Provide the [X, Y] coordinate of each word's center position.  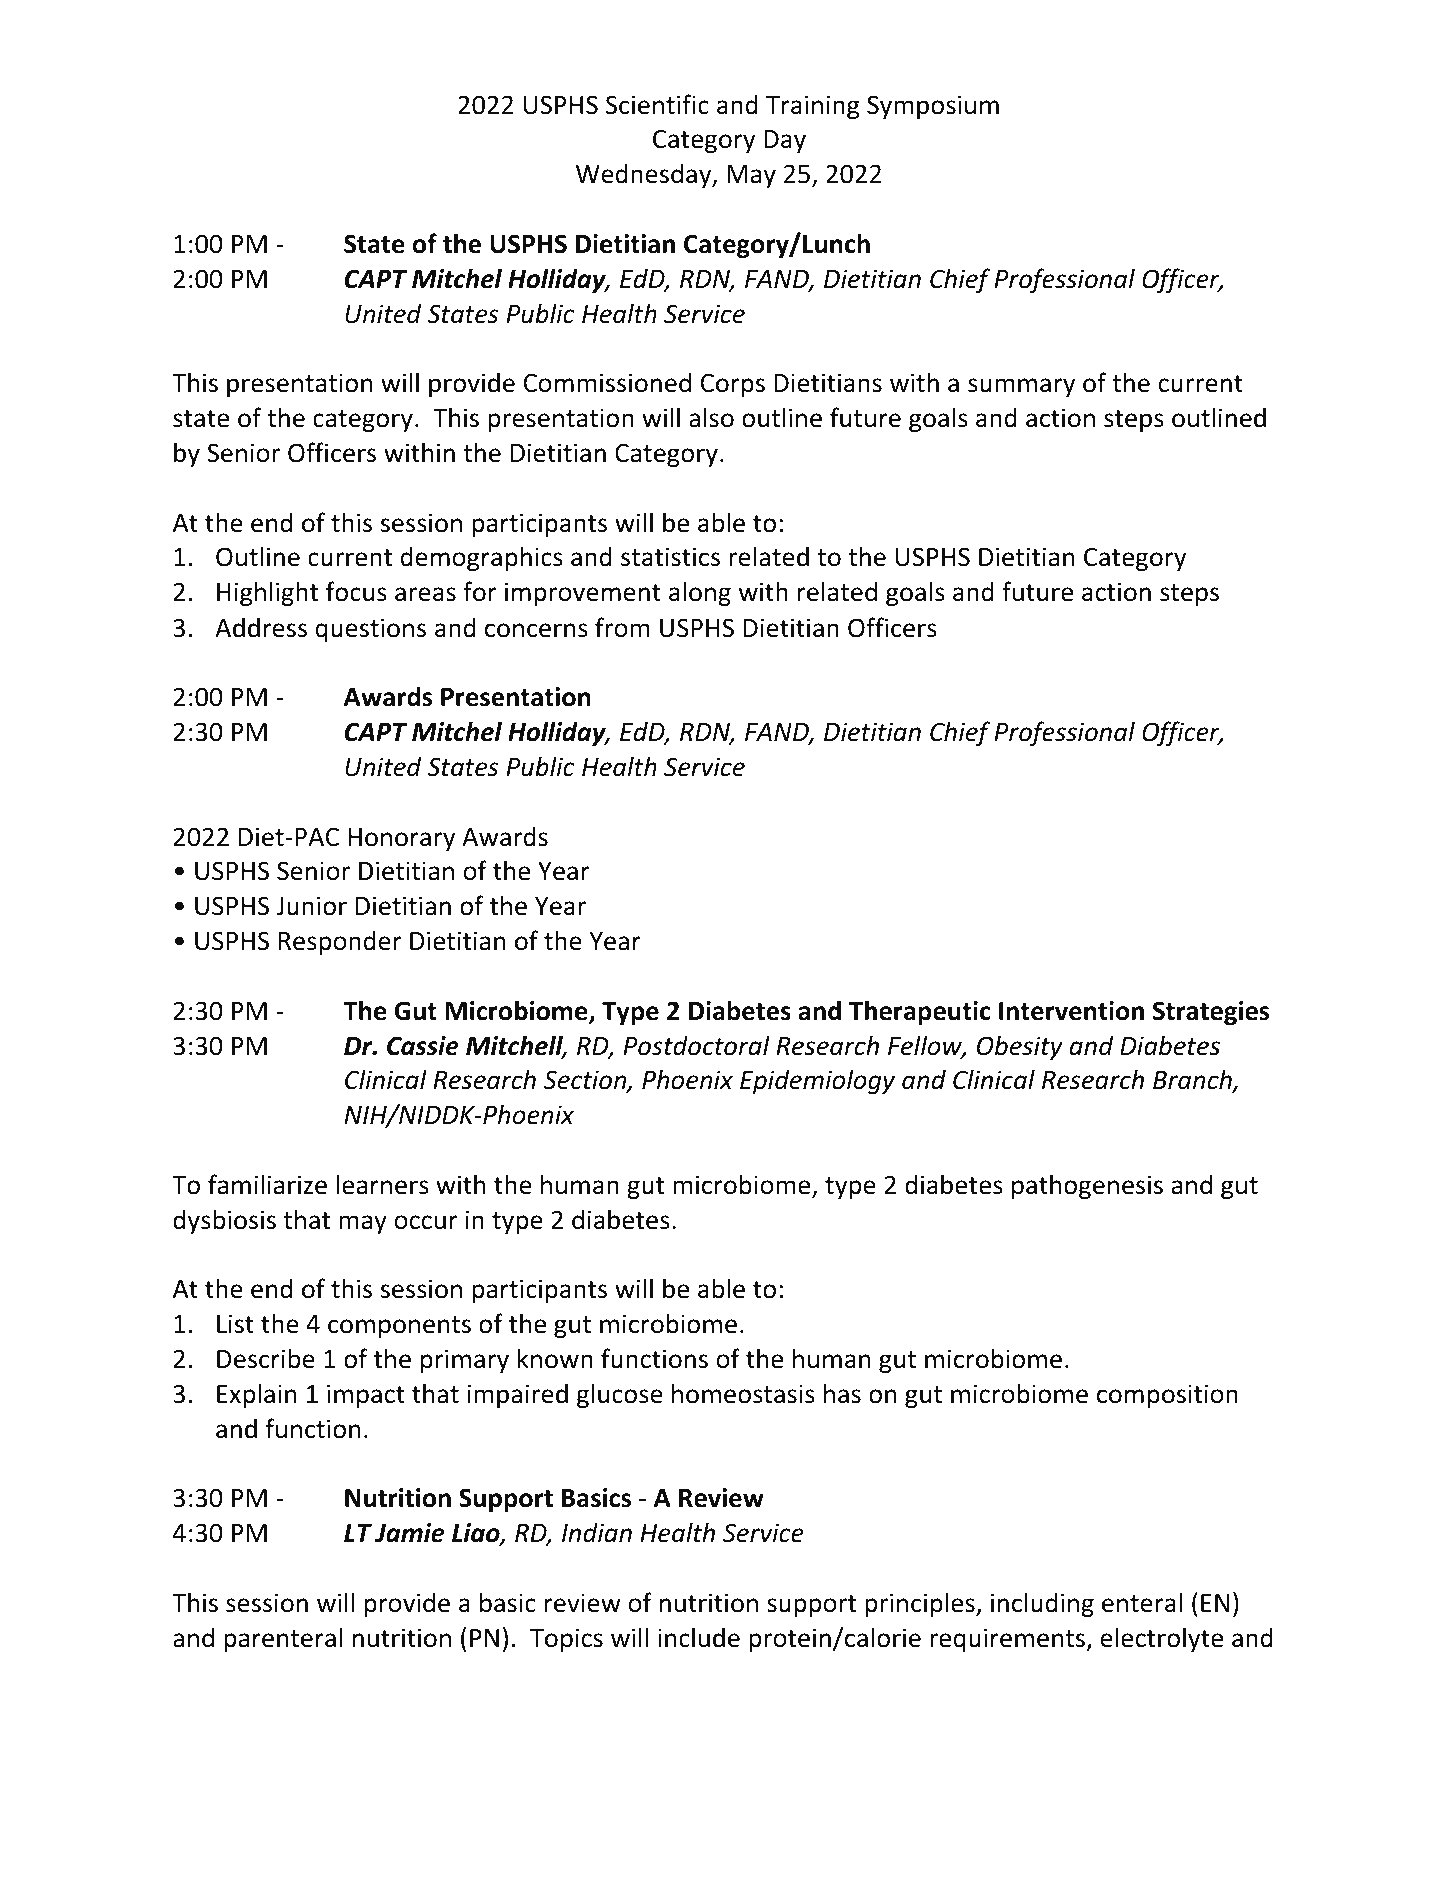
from [622, 627]
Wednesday [645, 175]
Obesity [1020, 1047]
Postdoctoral [696, 1045]
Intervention [1071, 1011]
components [399, 1327]
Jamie [410, 1533]
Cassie [423, 1046]
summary [1021, 387]
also [711, 417]
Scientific [657, 104]
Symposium [933, 107]
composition [1167, 1396]
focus [356, 591]
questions [371, 630]
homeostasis [743, 1393]
